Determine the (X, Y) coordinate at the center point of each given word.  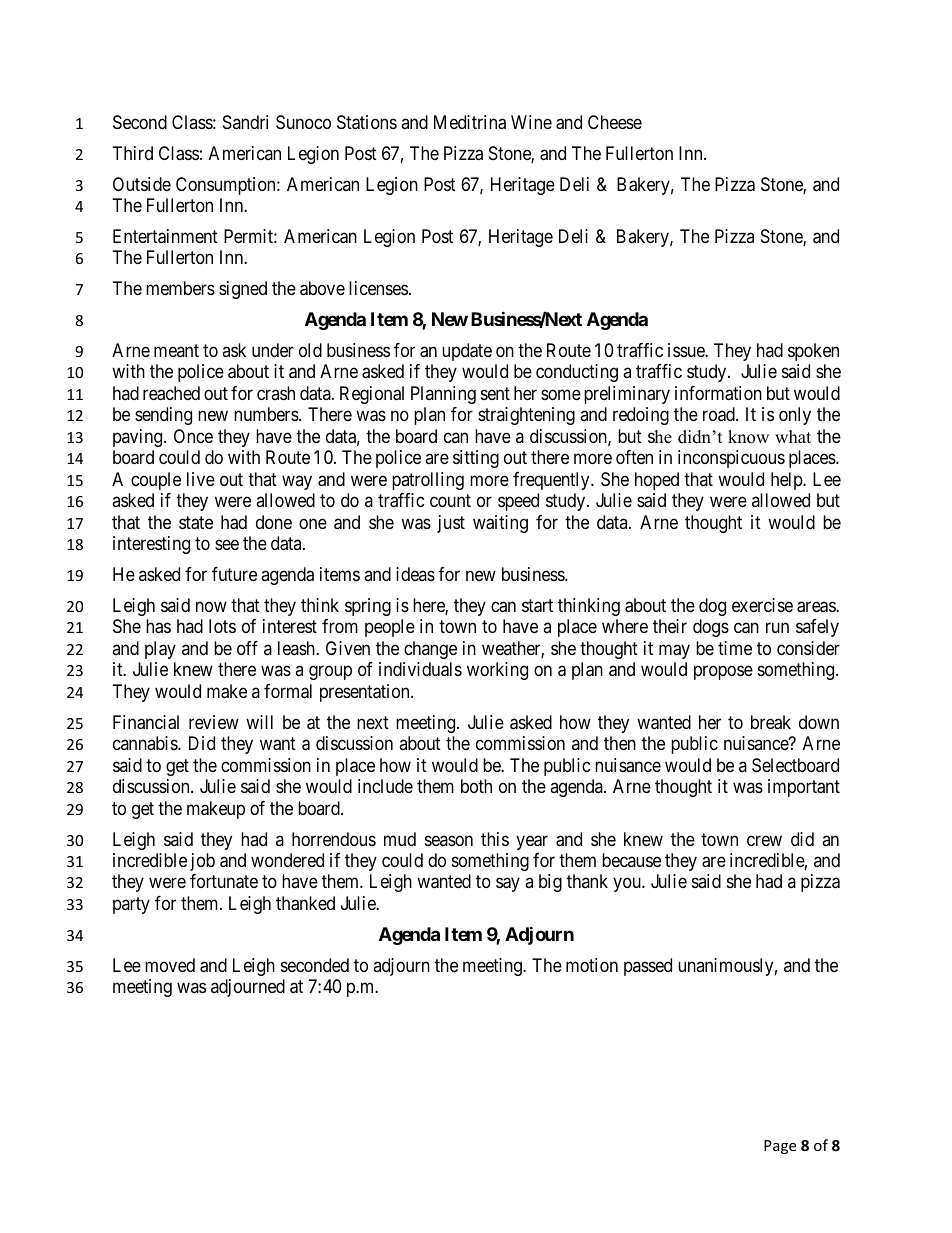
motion (592, 965)
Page (780, 1147)
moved (170, 965)
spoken (813, 352)
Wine (531, 122)
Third (133, 153)
